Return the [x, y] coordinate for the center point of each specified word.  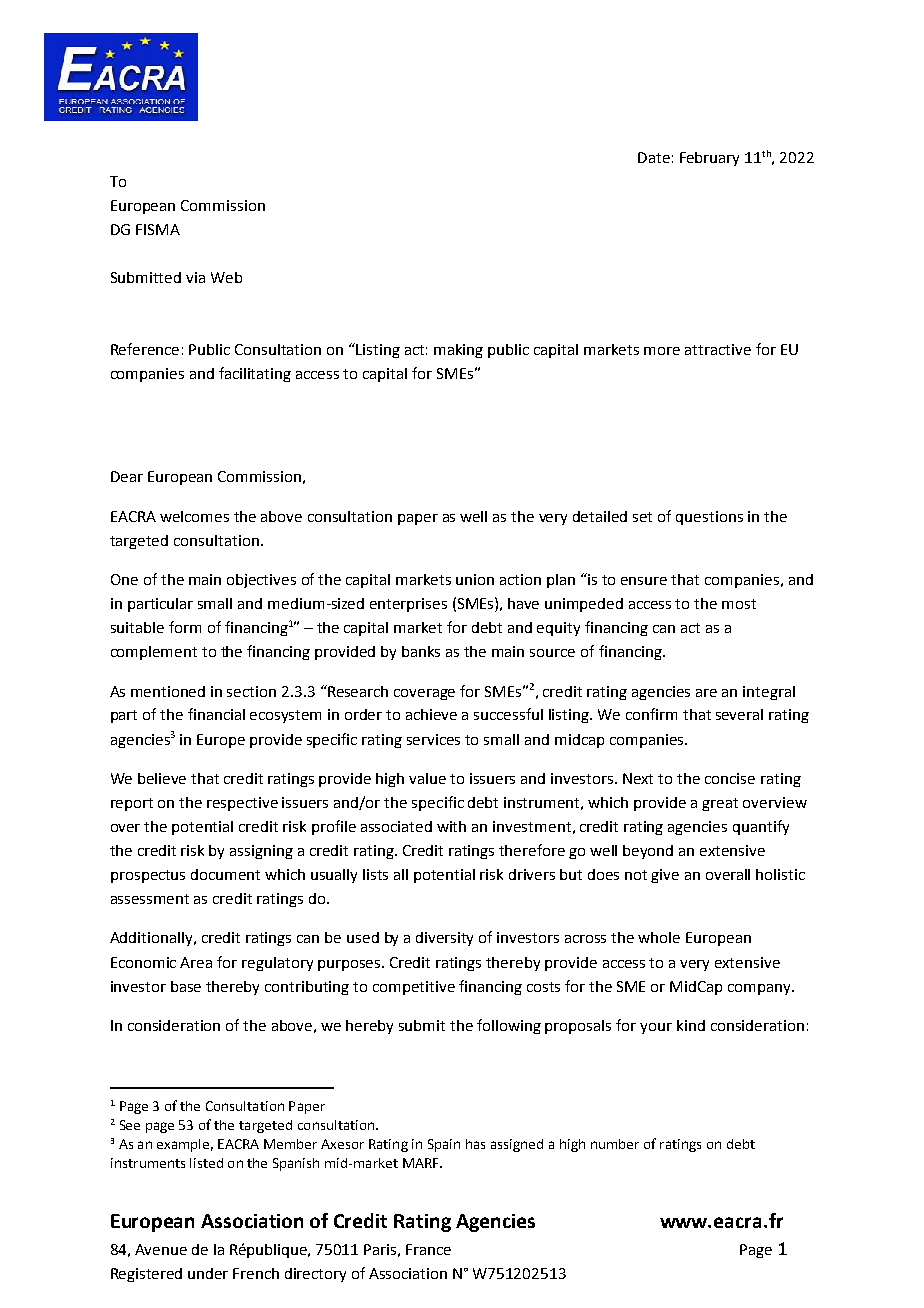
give [665, 876]
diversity [444, 939]
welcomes [194, 516]
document [225, 874]
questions [709, 518]
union [475, 579]
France [428, 1249]
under [208, 1273]
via [195, 277]
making [458, 351]
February [709, 159]
